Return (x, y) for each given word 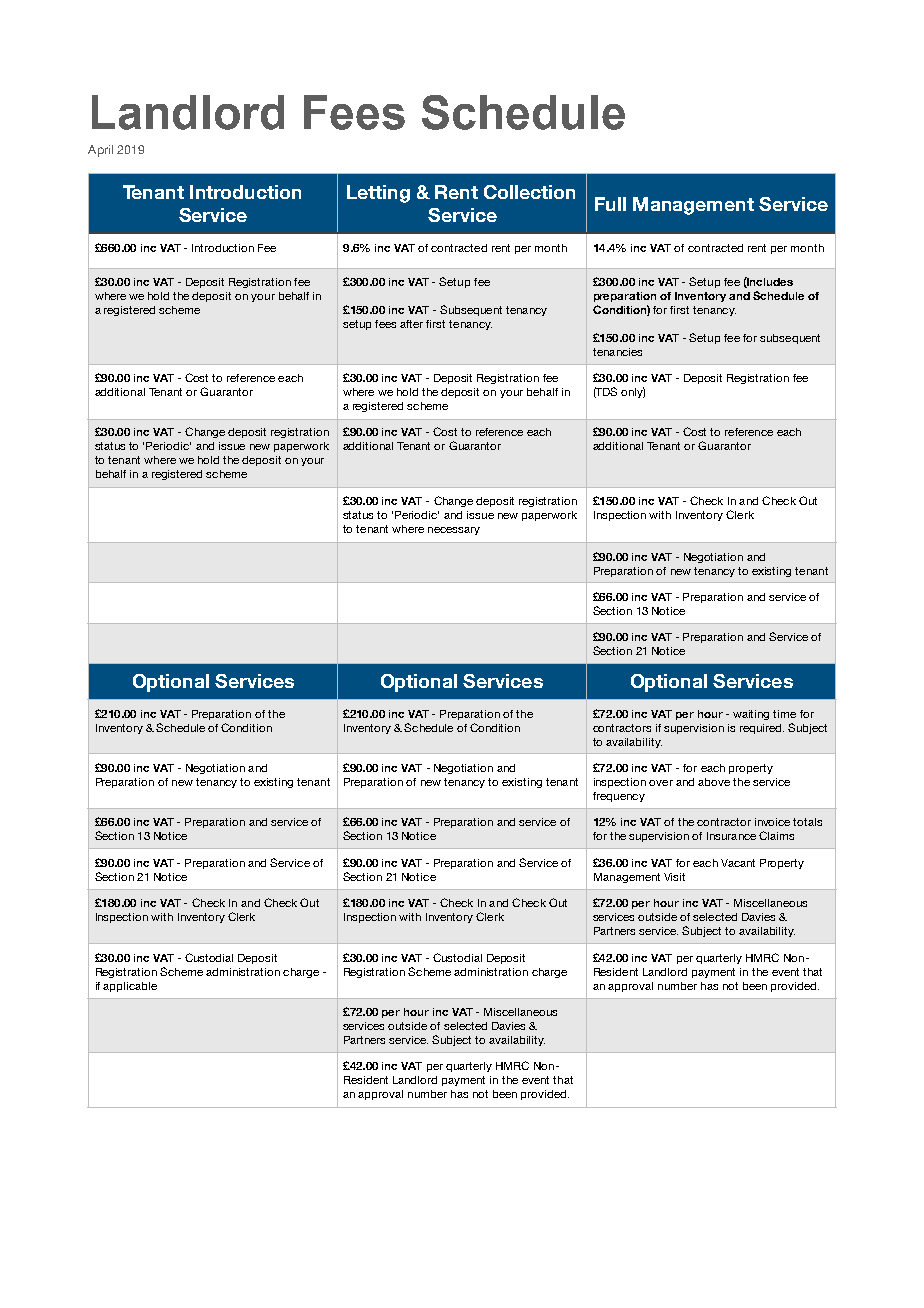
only (633, 392)
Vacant (738, 863)
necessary (454, 531)
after (411, 324)
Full (610, 204)
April (100, 151)
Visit (674, 877)
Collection (529, 192)
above (714, 782)
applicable (130, 987)
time (784, 714)
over (661, 783)
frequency (619, 797)
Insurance (731, 836)
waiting (751, 715)
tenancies (617, 352)
